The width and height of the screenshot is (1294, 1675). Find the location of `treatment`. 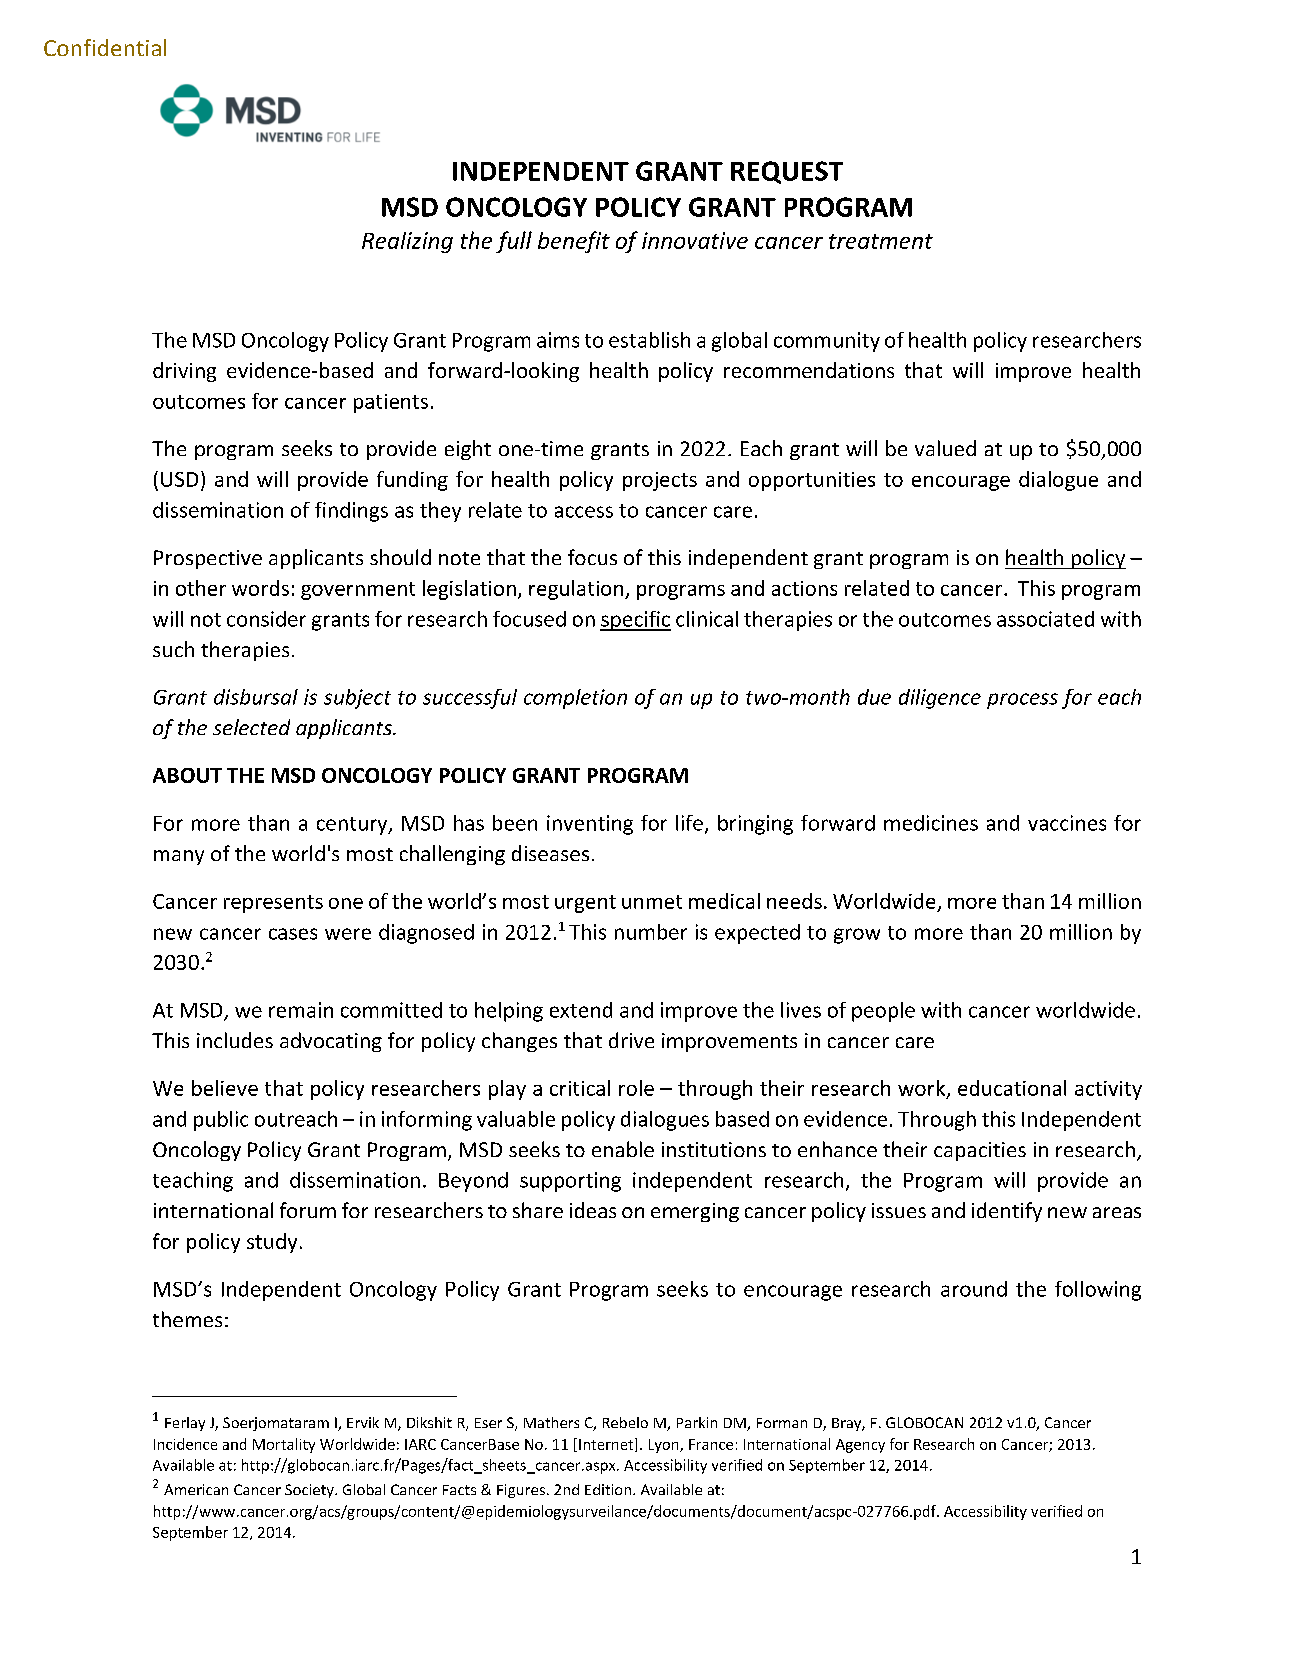

treatment is located at coordinates (881, 241).
